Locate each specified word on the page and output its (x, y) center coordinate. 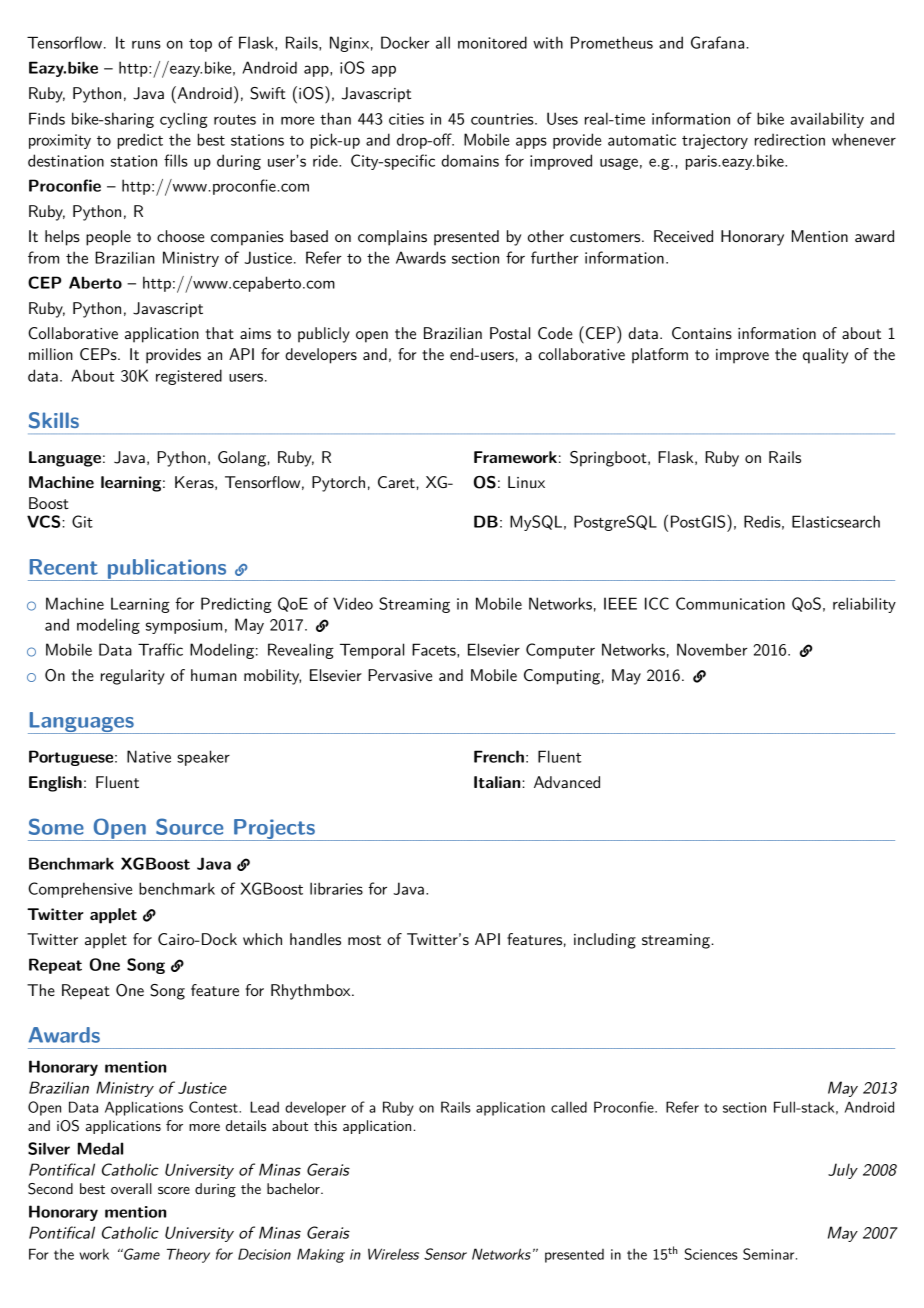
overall (131, 1188)
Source (189, 826)
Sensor (445, 1254)
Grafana (719, 42)
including (605, 941)
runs (146, 44)
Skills (54, 420)
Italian (498, 782)
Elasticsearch (836, 521)
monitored (492, 42)
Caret (396, 482)
